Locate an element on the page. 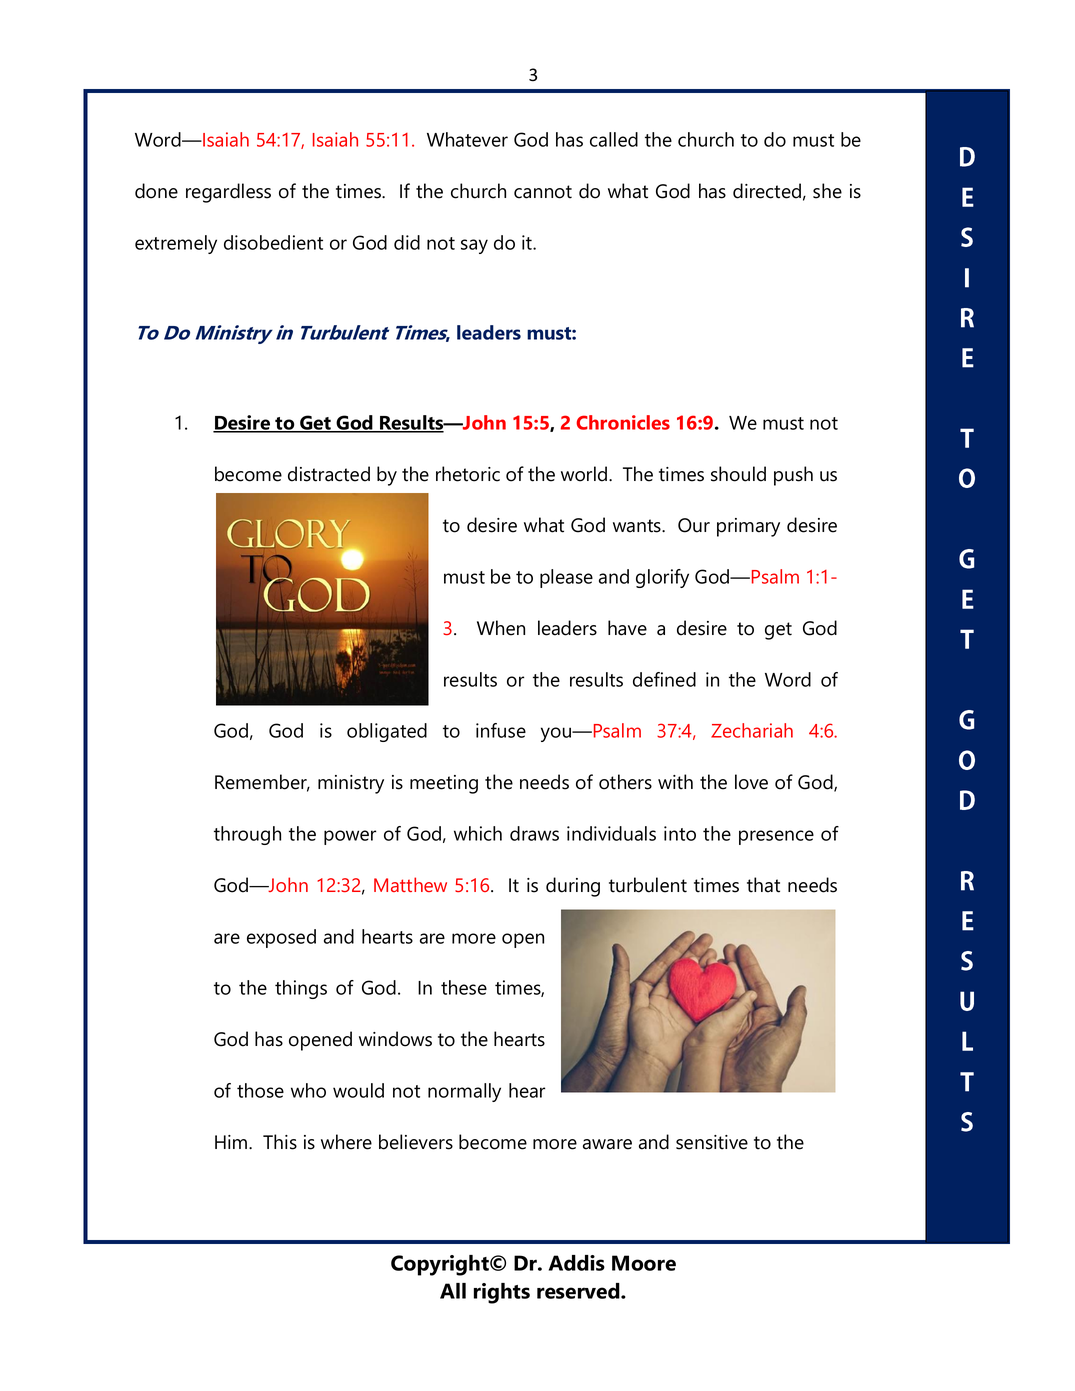  which is located at coordinates (478, 833).
